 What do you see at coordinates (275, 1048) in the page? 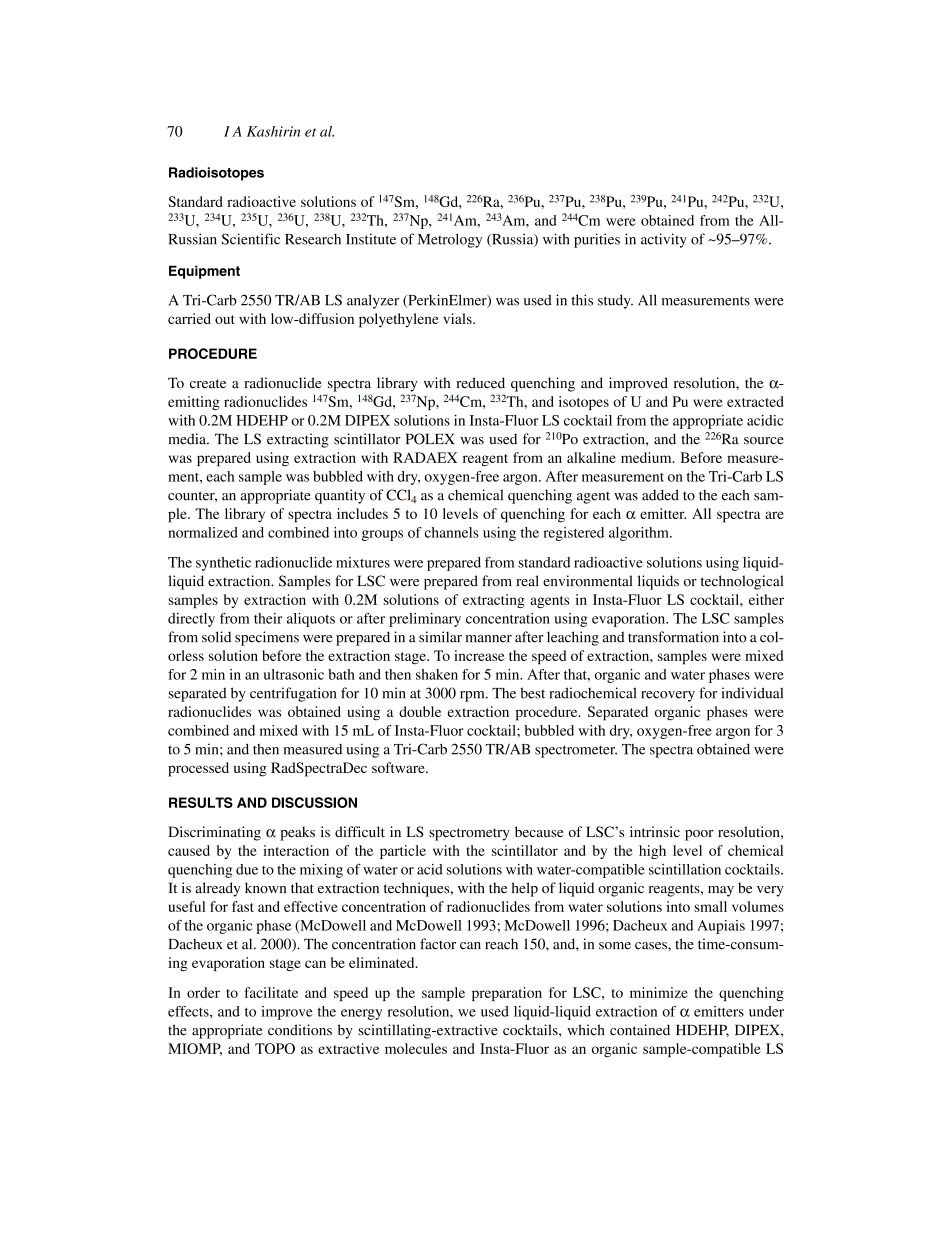
I see `TOPO` at bounding box center [275, 1048].
